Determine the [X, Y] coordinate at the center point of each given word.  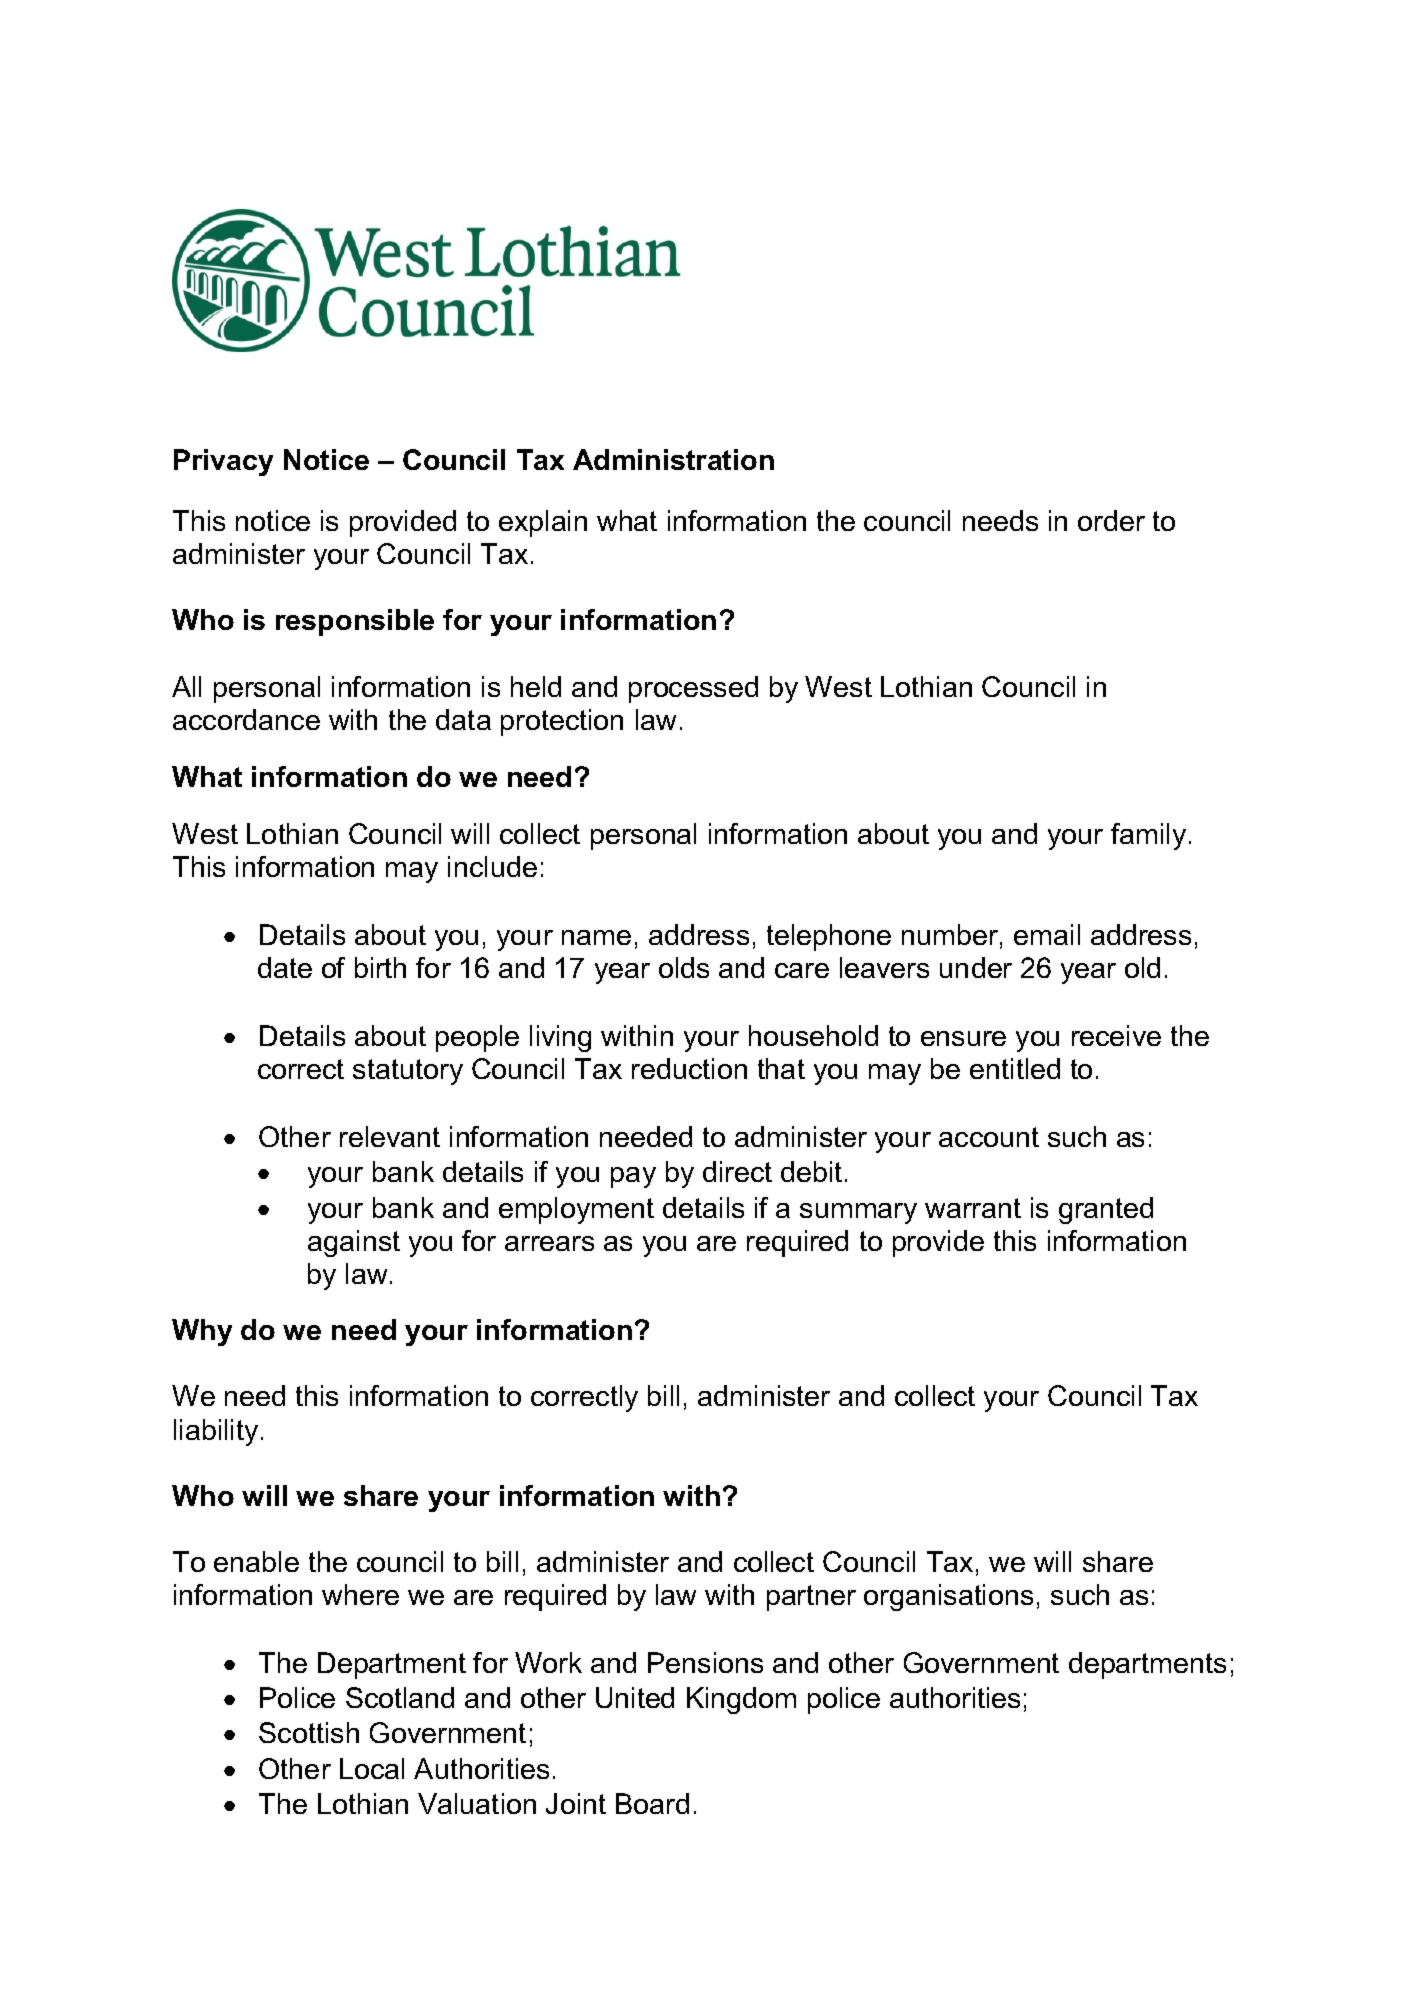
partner [811, 1598]
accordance [246, 719]
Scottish [309, 1732]
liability [216, 1432]
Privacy [223, 462]
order [1111, 520]
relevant [390, 1136]
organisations [948, 1597]
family [1148, 836]
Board [652, 1803]
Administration [673, 459]
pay [633, 1177]
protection [562, 722]
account [989, 1137]
